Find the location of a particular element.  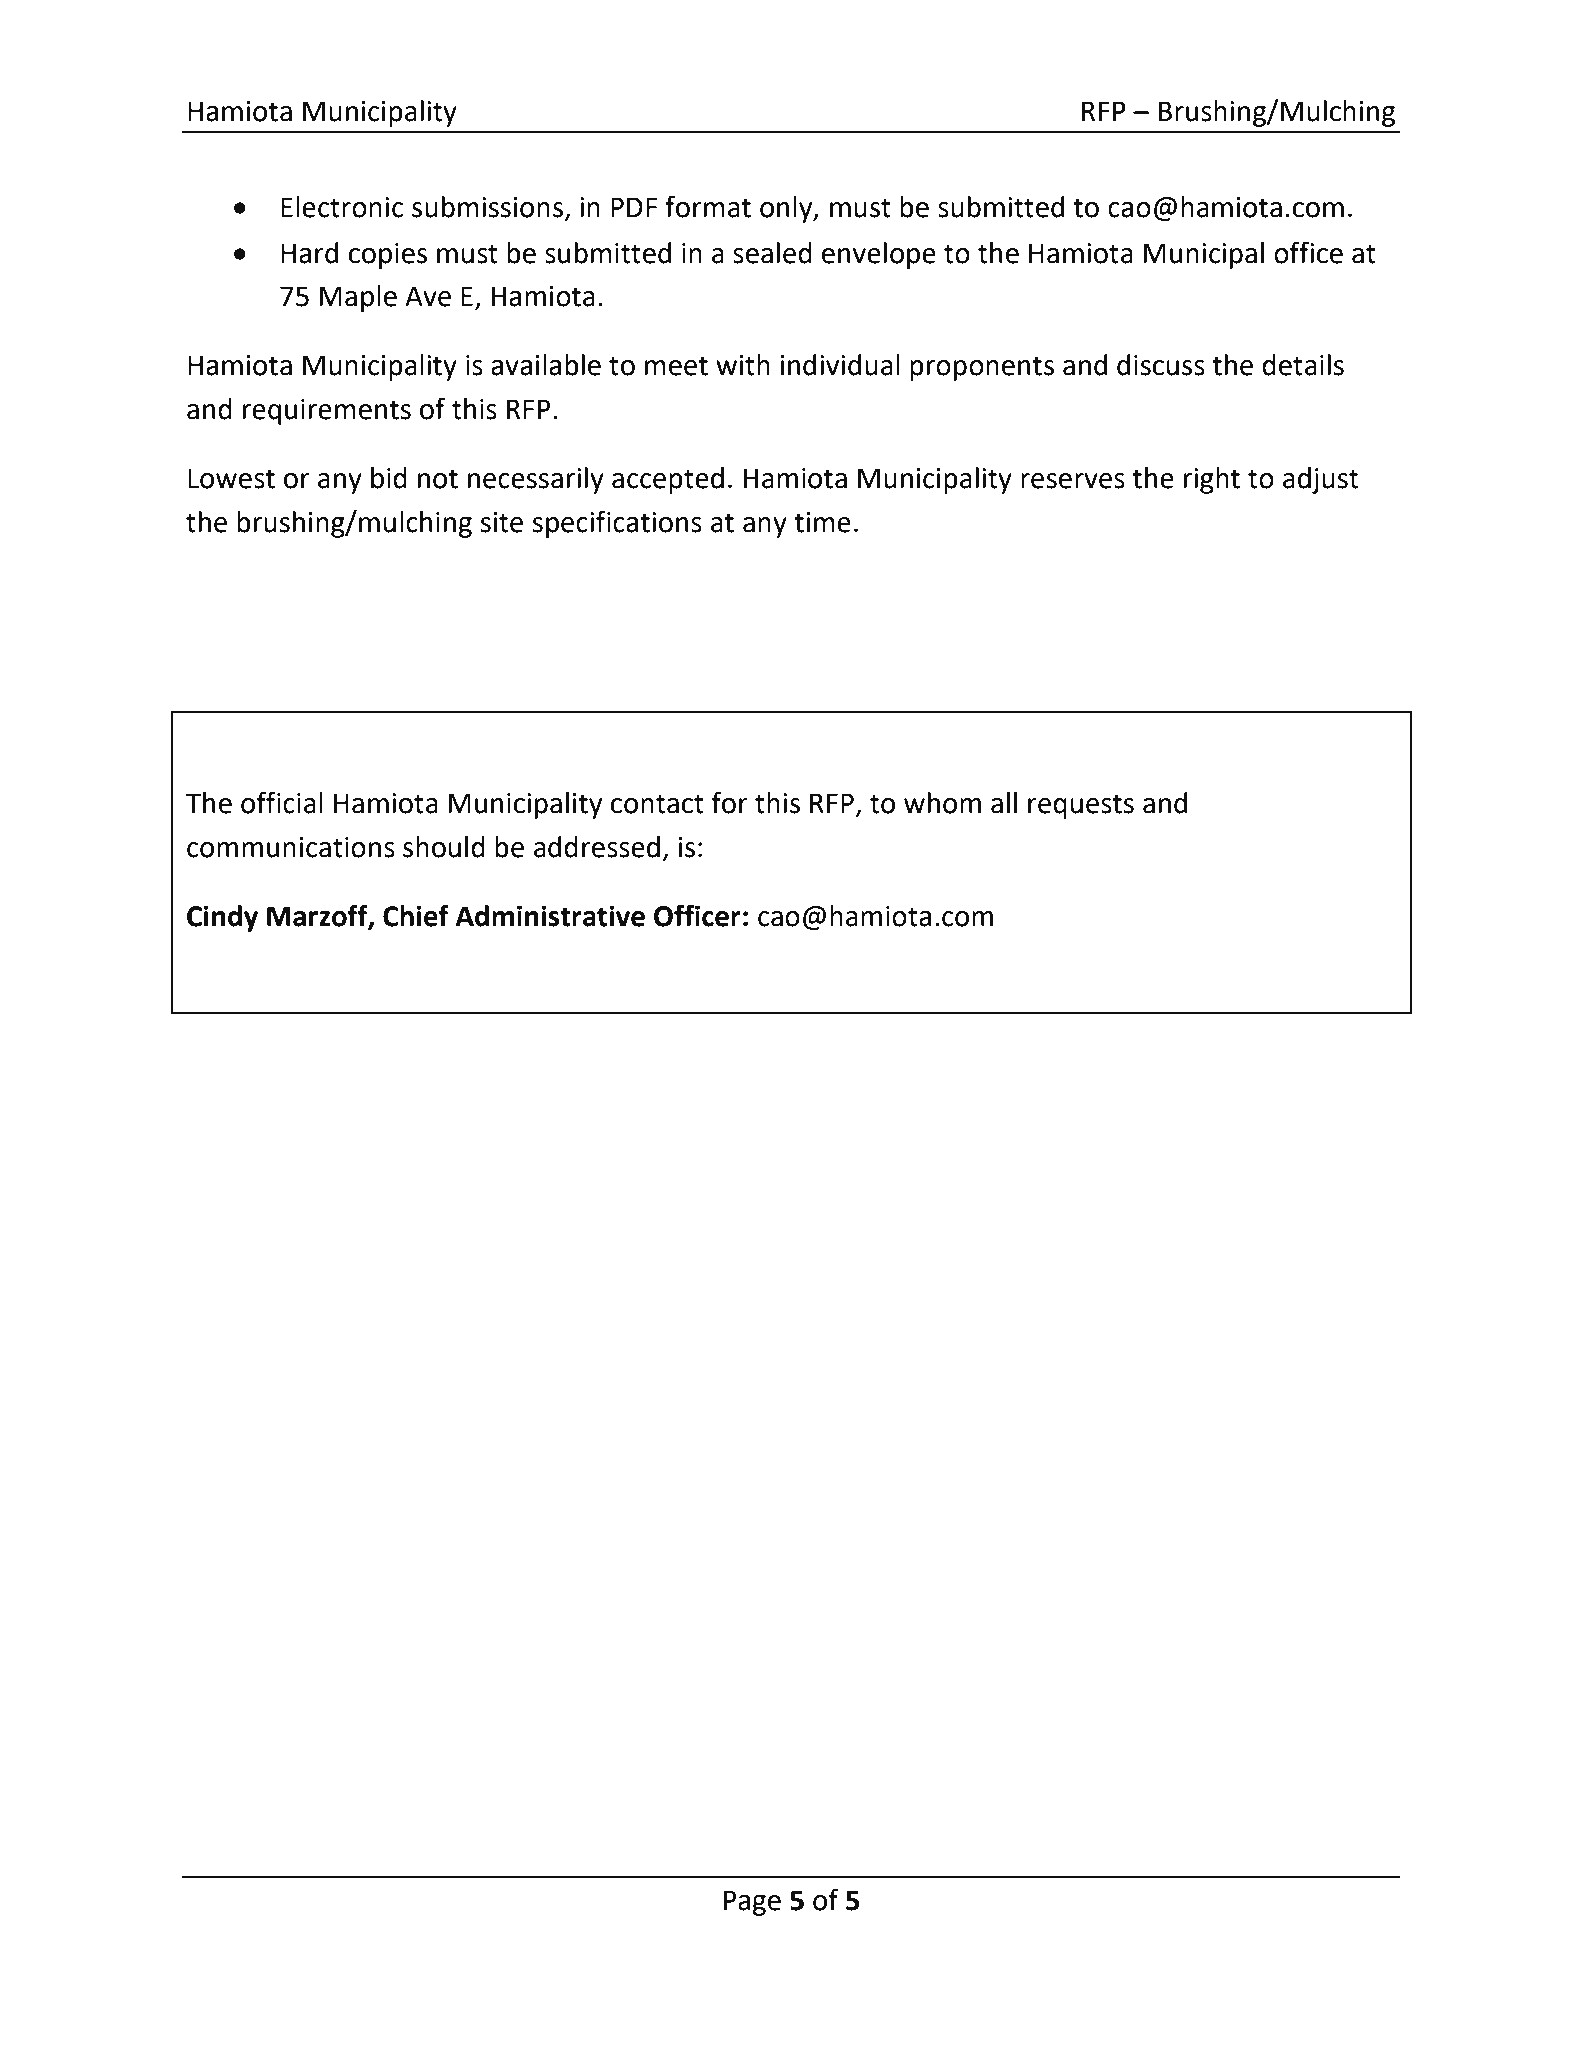

Chief is located at coordinates (416, 915).
